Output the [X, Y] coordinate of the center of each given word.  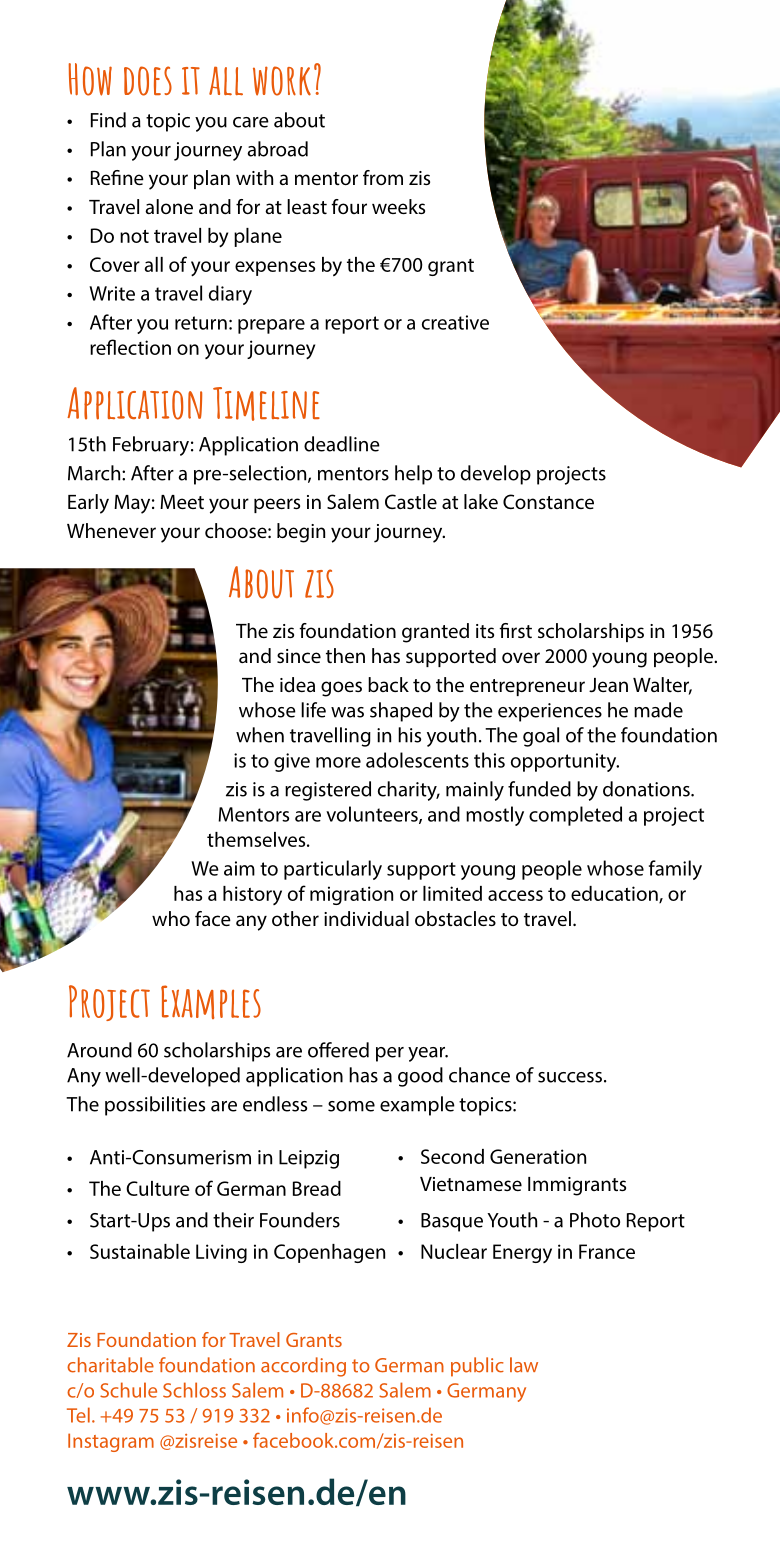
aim [239, 868]
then [345, 655]
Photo [595, 1220]
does [148, 81]
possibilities [155, 1106]
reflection [130, 347]
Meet [182, 502]
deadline [342, 444]
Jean [608, 685]
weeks [398, 206]
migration [351, 895]
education [615, 894]
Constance [548, 501]
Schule [128, 1390]
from [383, 177]
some [351, 1106]
